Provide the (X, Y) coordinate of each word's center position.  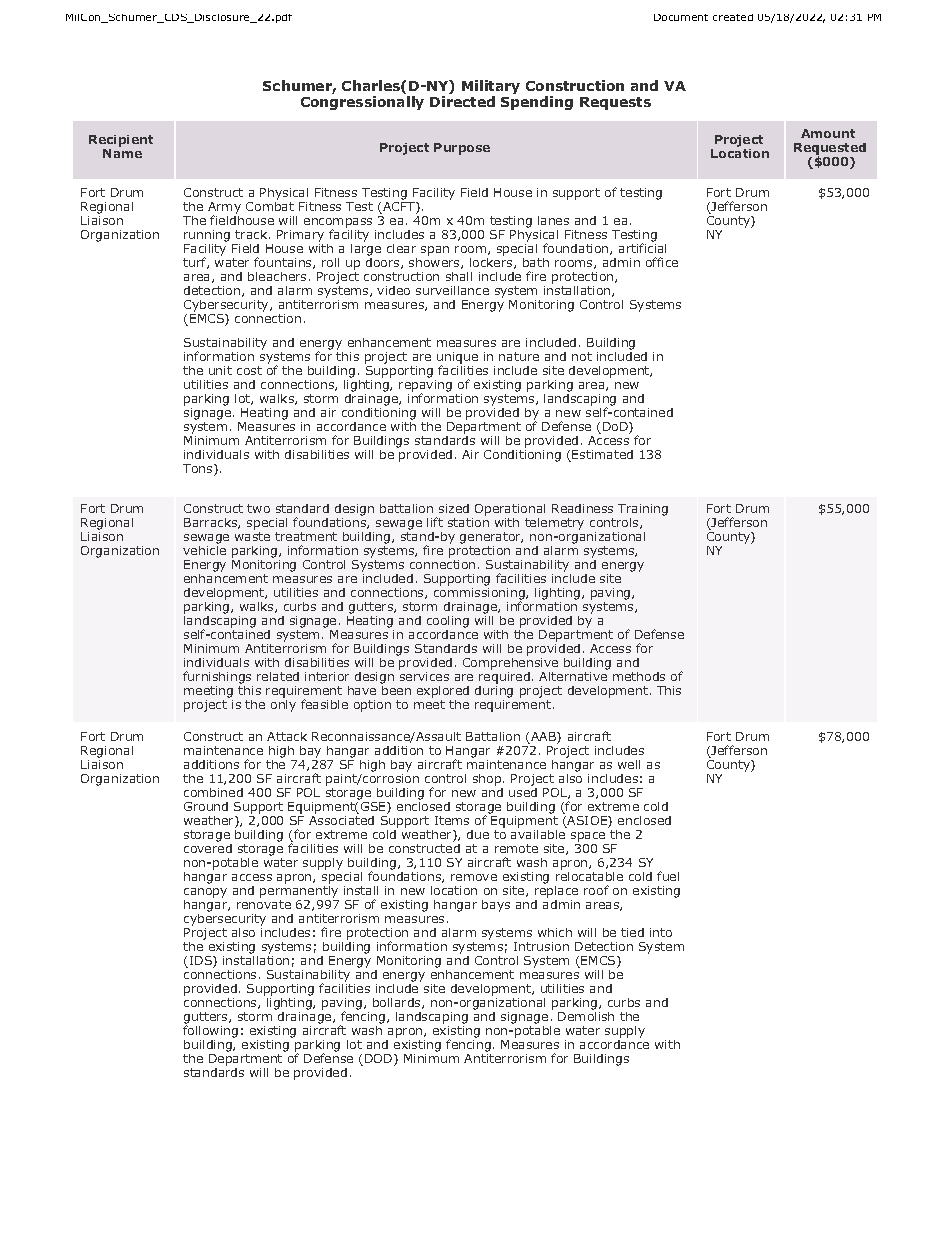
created (733, 17)
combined (213, 792)
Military (491, 88)
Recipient (121, 142)
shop (488, 780)
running (208, 237)
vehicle (204, 550)
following (210, 1030)
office (662, 262)
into (661, 932)
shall (459, 276)
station (468, 522)
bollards (398, 1003)
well (629, 764)
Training (643, 511)
